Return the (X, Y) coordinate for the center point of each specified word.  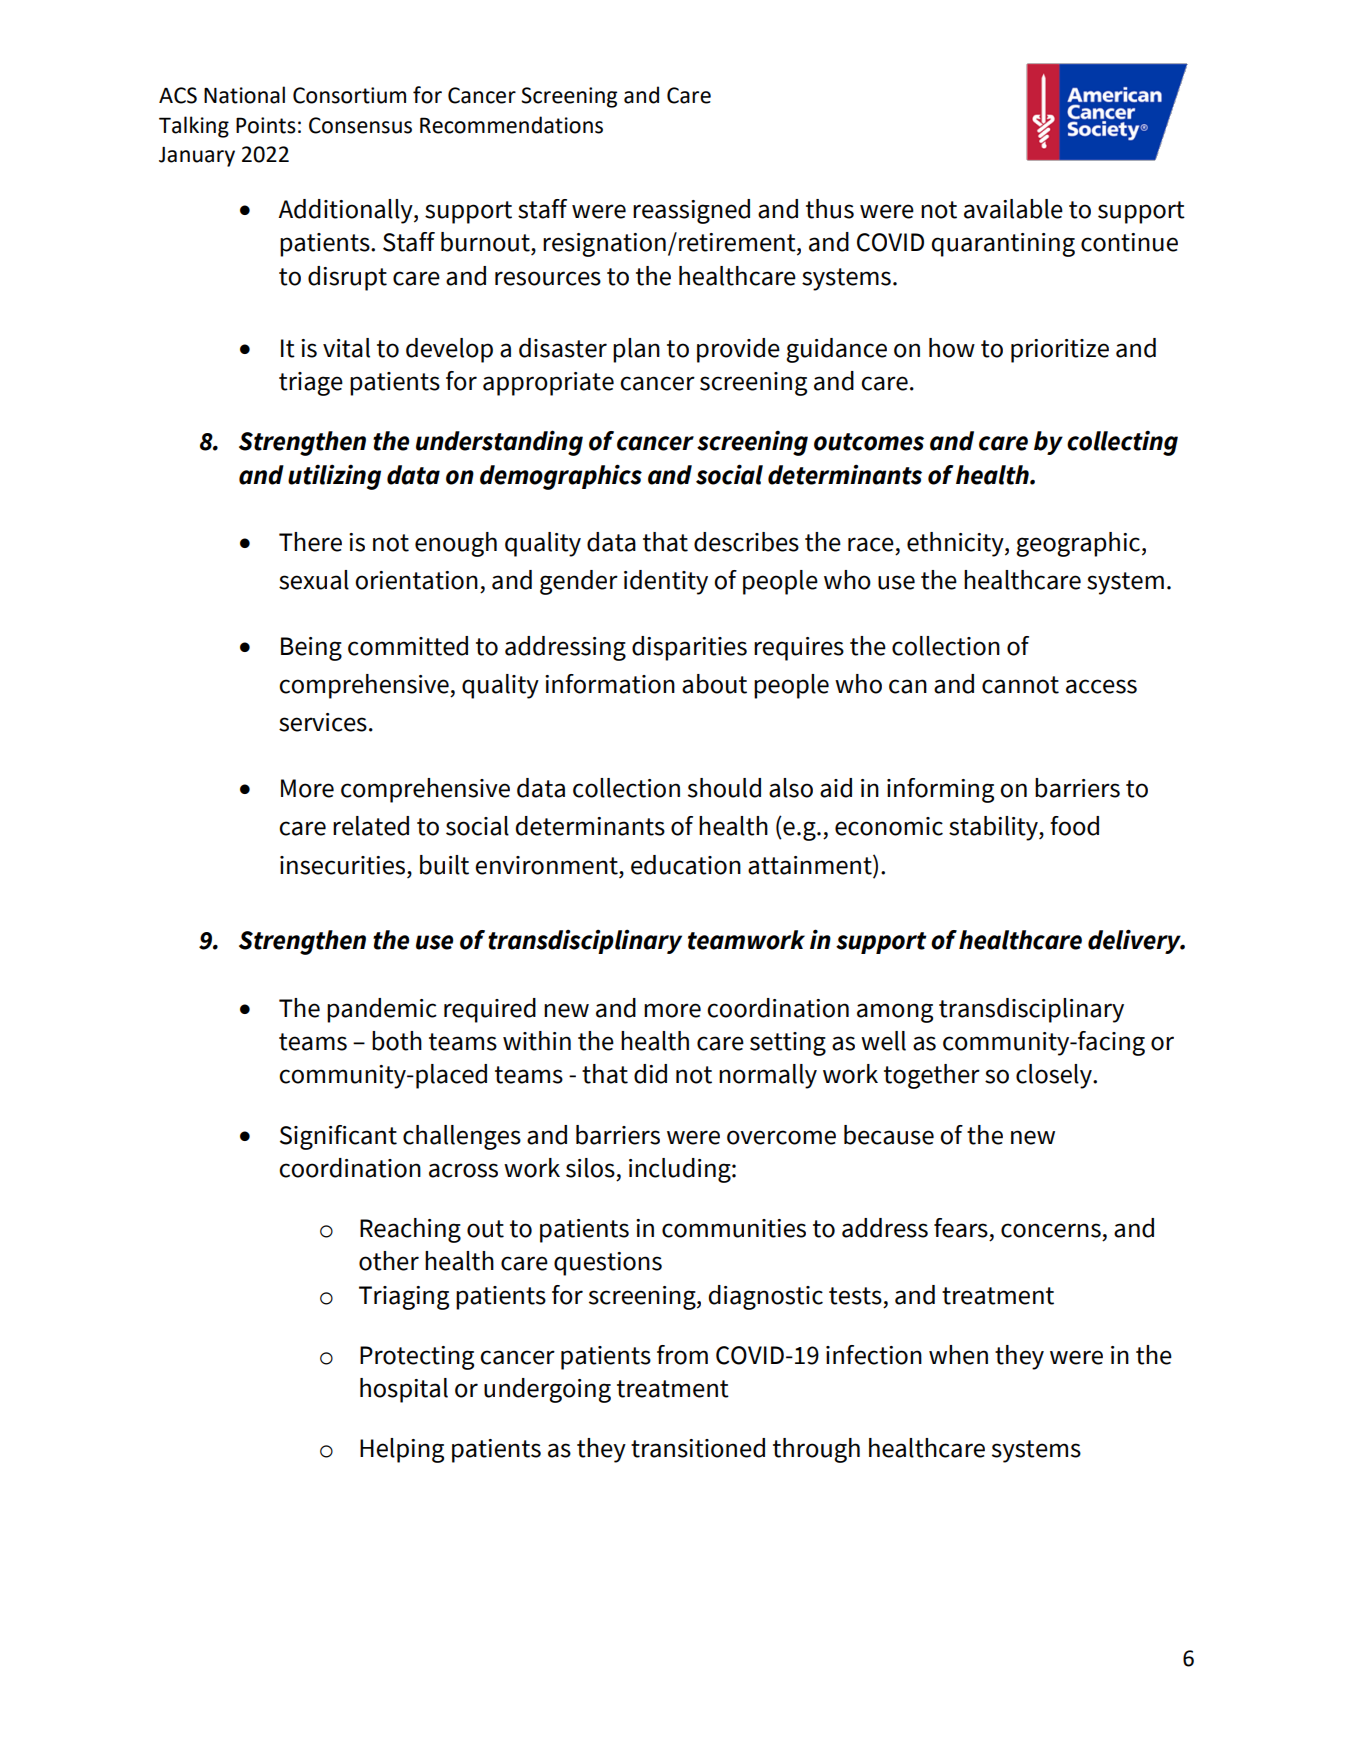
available (1013, 209)
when (958, 1355)
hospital (404, 1390)
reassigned (691, 211)
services (323, 722)
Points (266, 125)
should (724, 788)
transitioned (698, 1448)
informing (940, 790)
